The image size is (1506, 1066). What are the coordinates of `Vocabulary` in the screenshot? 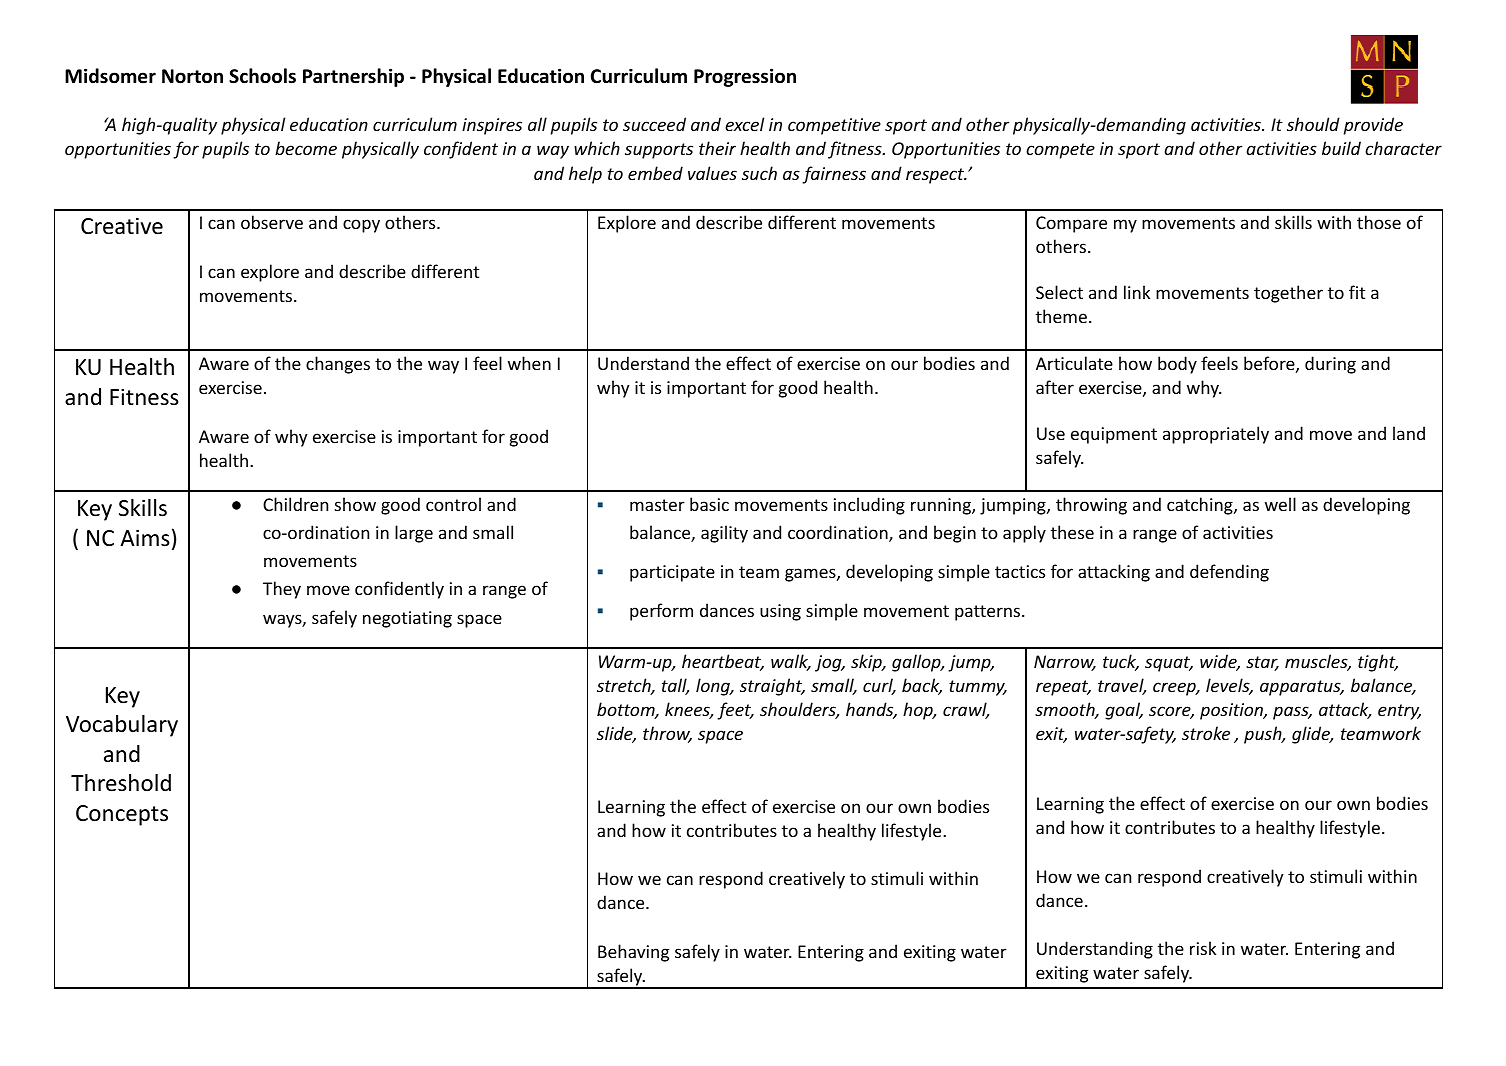 It's located at (122, 726).
